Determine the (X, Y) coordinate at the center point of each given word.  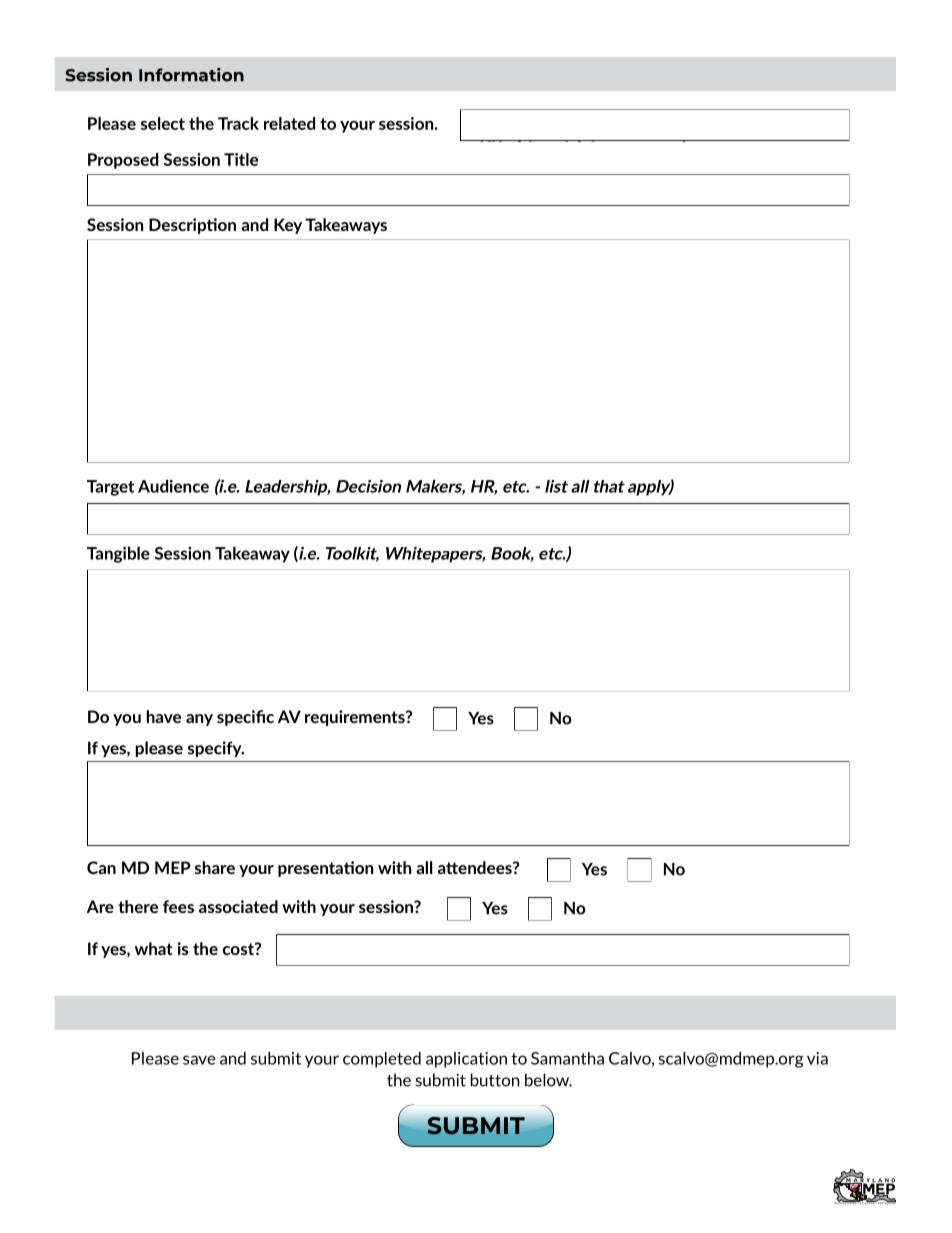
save (199, 1060)
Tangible (118, 554)
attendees (476, 867)
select (163, 123)
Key (288, 226)
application (466, 1060)
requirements (356, 718)
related (289, 123)
